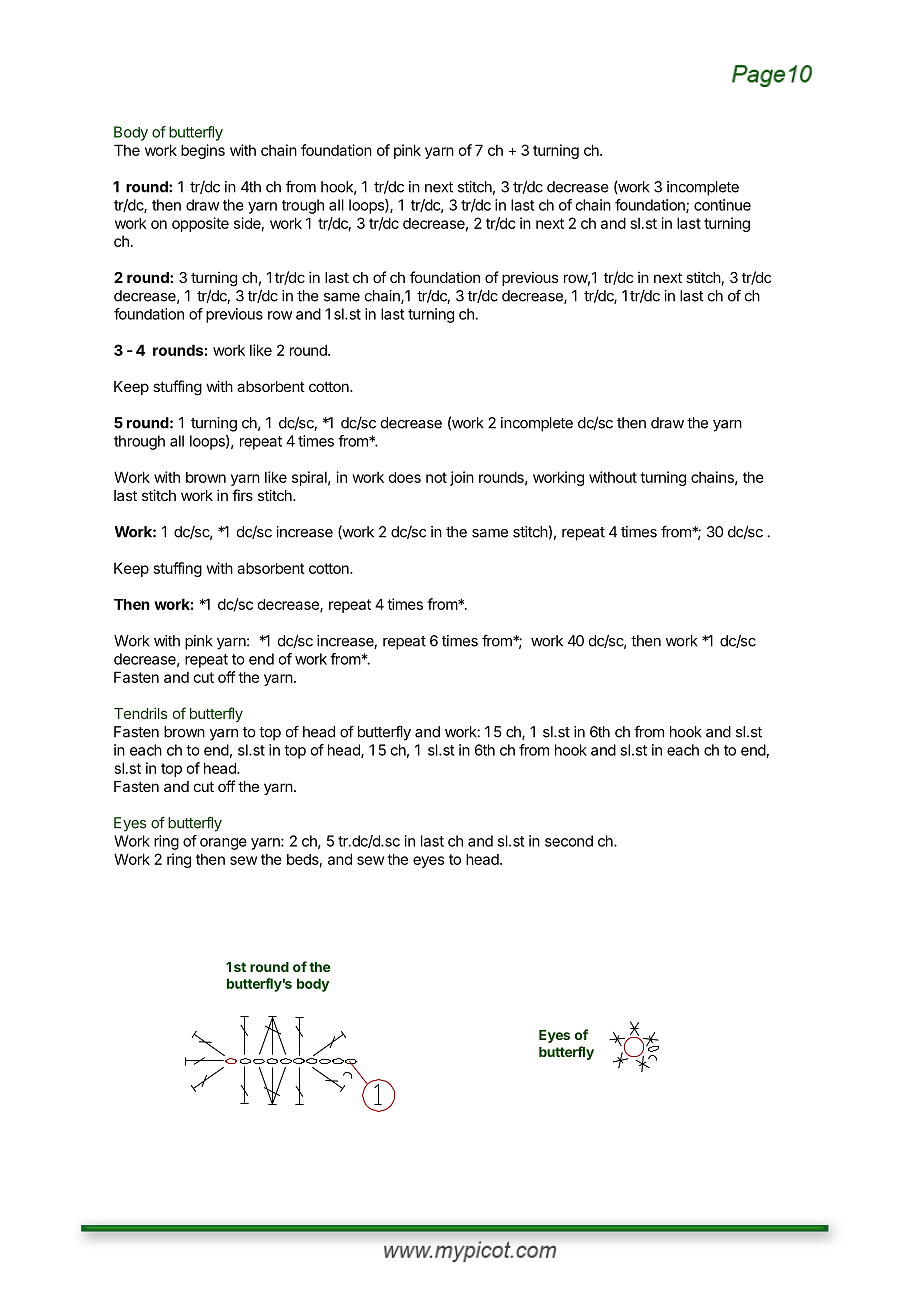  What do you see at coordinates (462, 478) in the screenshot?
I see `join` at bounding box center [462, 478].
